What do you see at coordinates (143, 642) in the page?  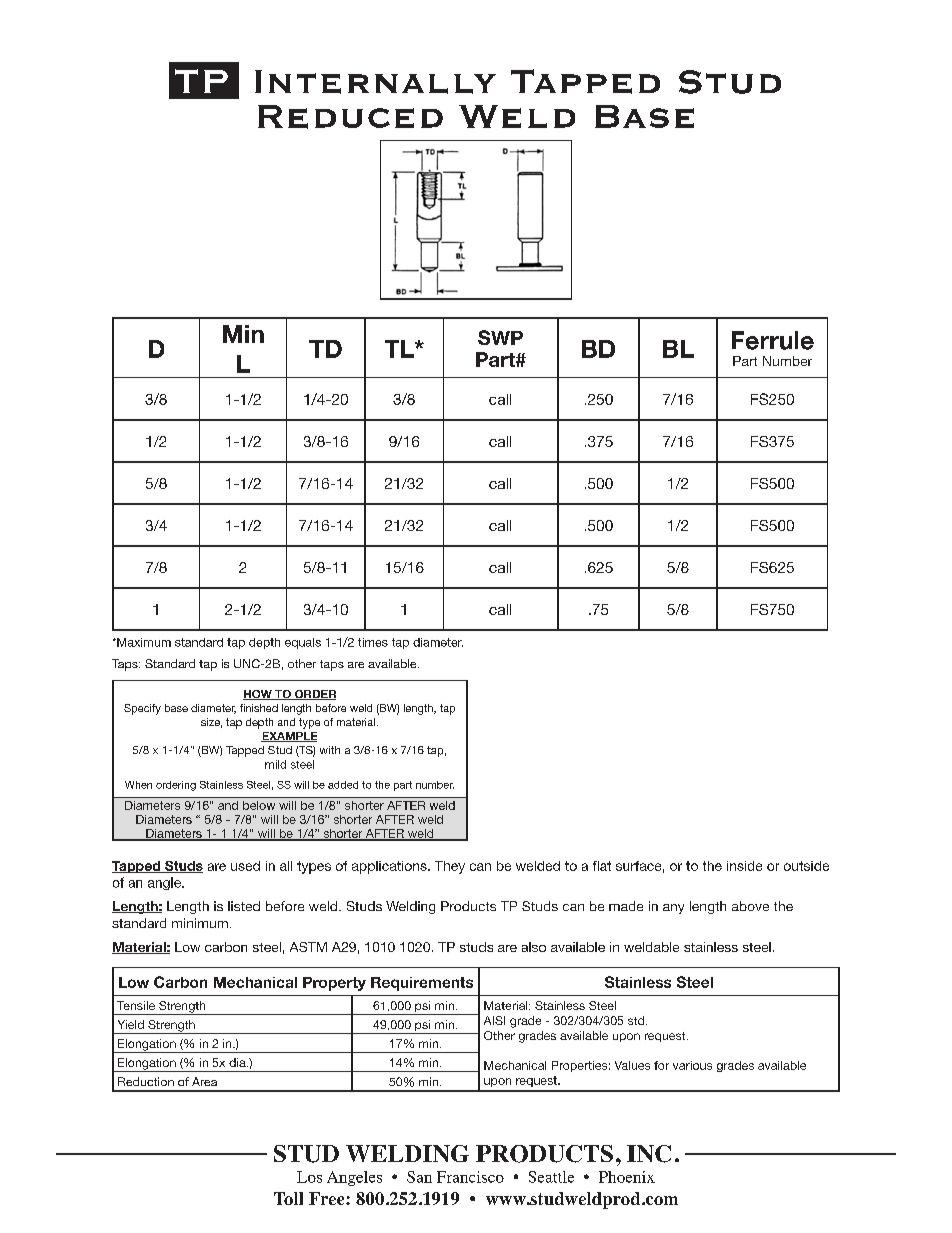 I see `Maximum` at bounding box center [143, 642].
